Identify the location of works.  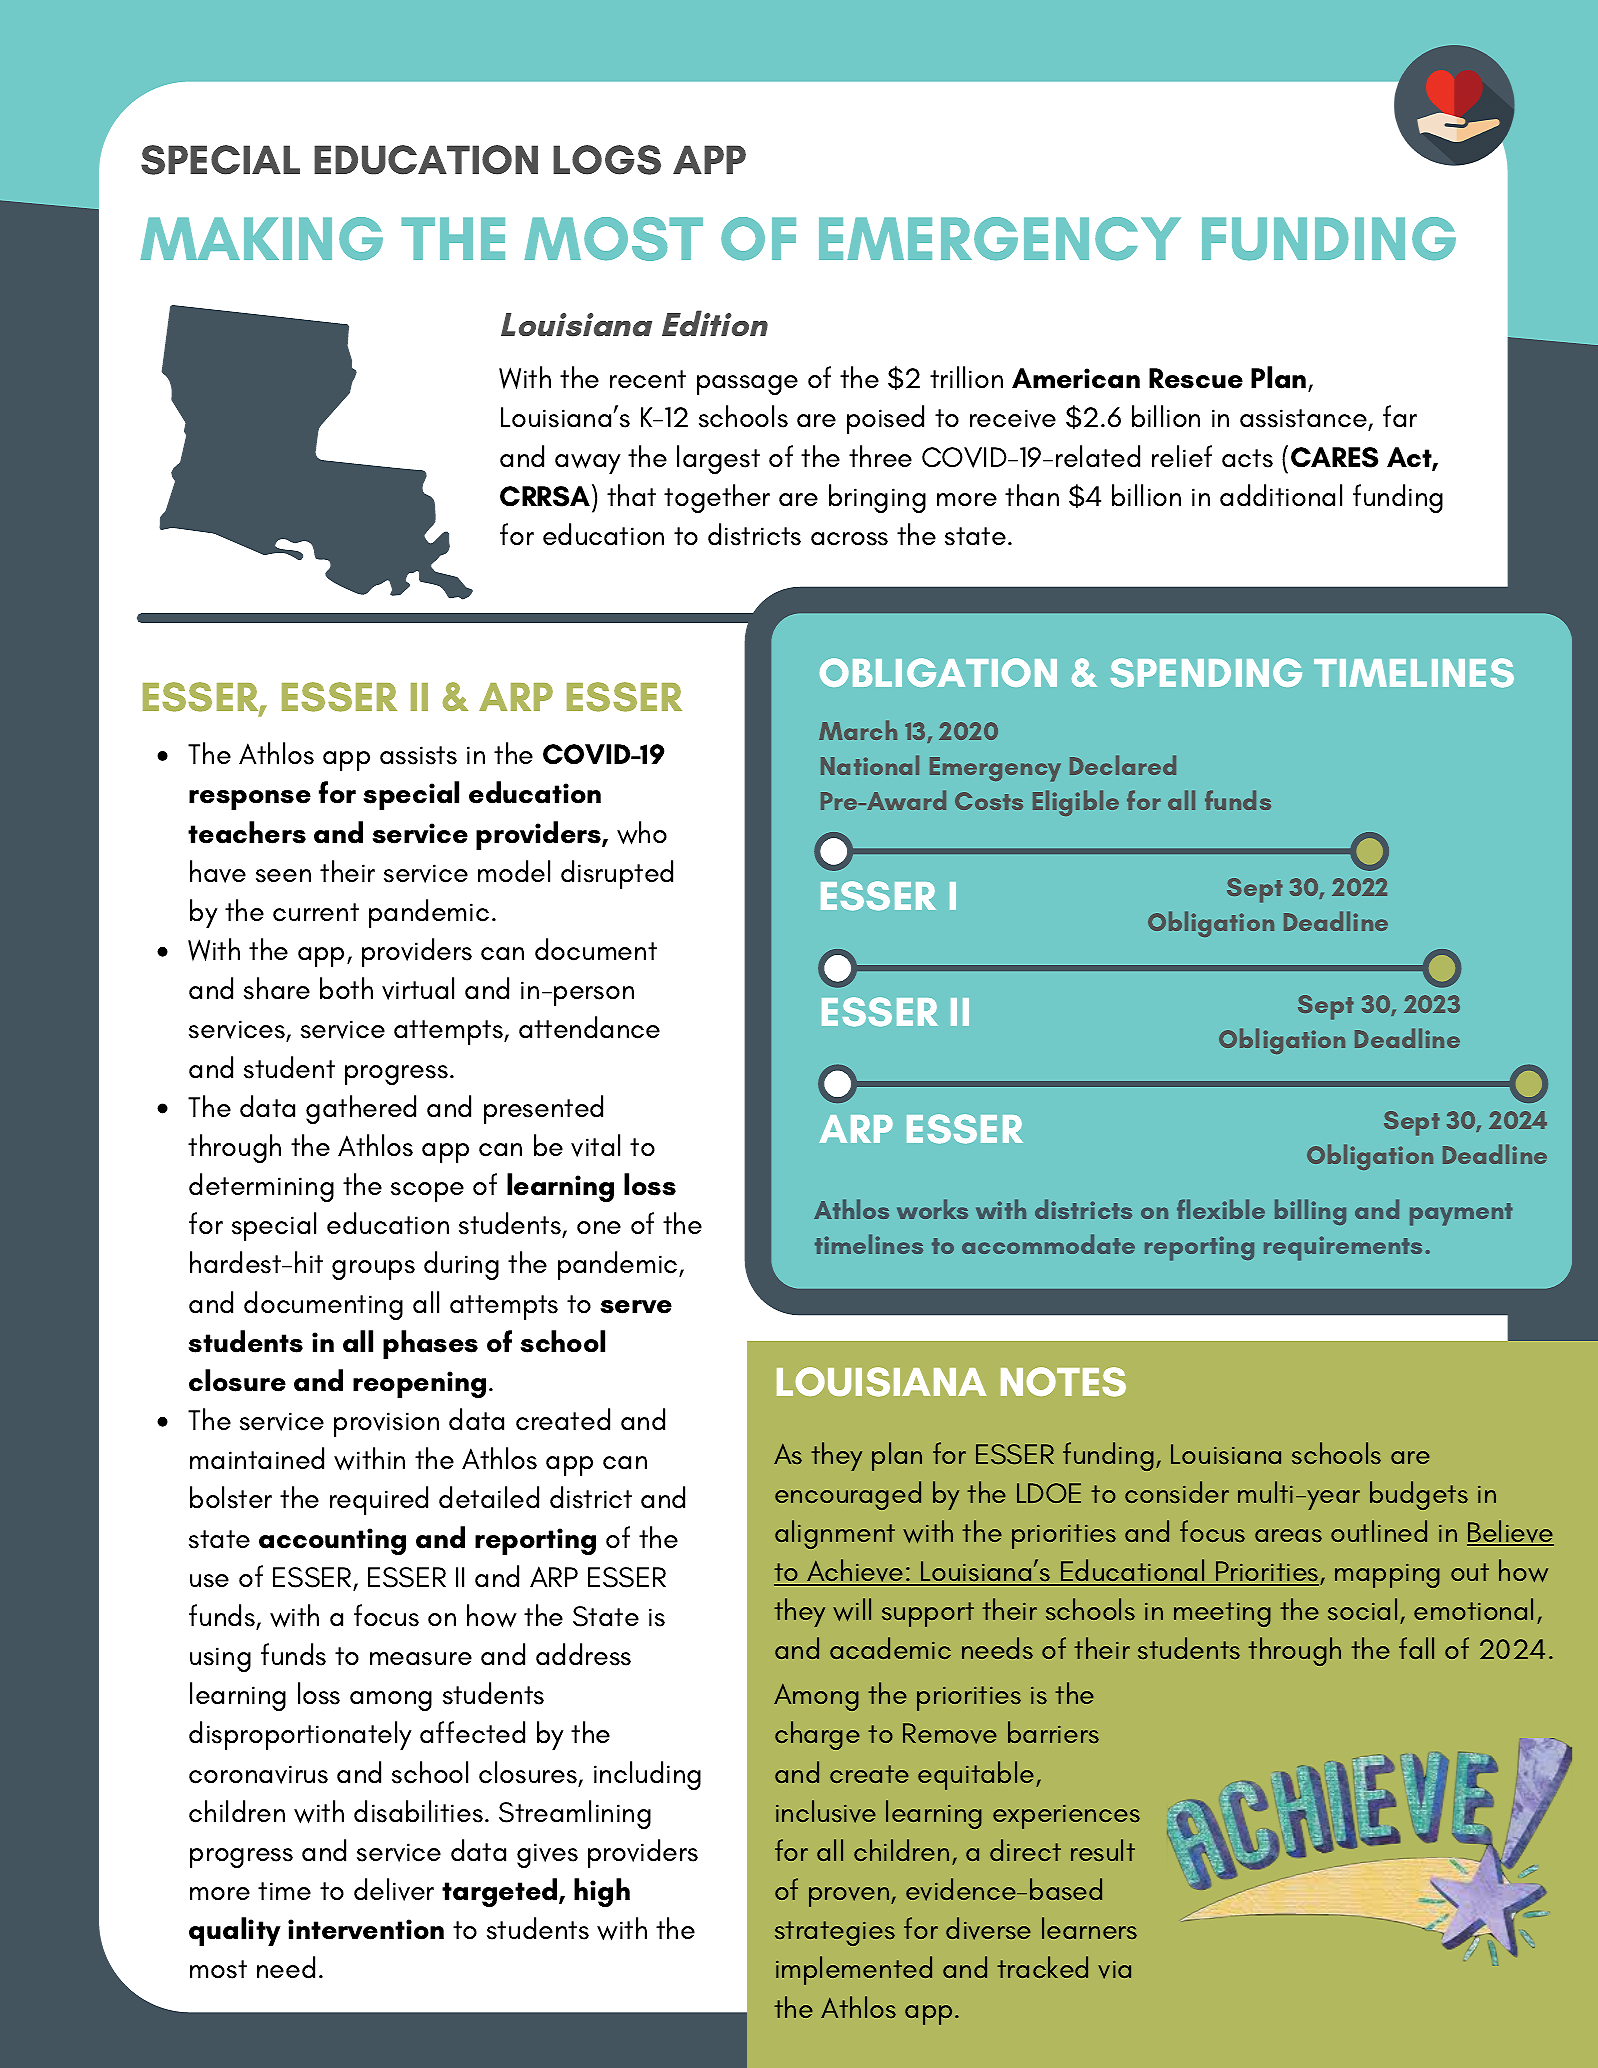
(932, 1209).
